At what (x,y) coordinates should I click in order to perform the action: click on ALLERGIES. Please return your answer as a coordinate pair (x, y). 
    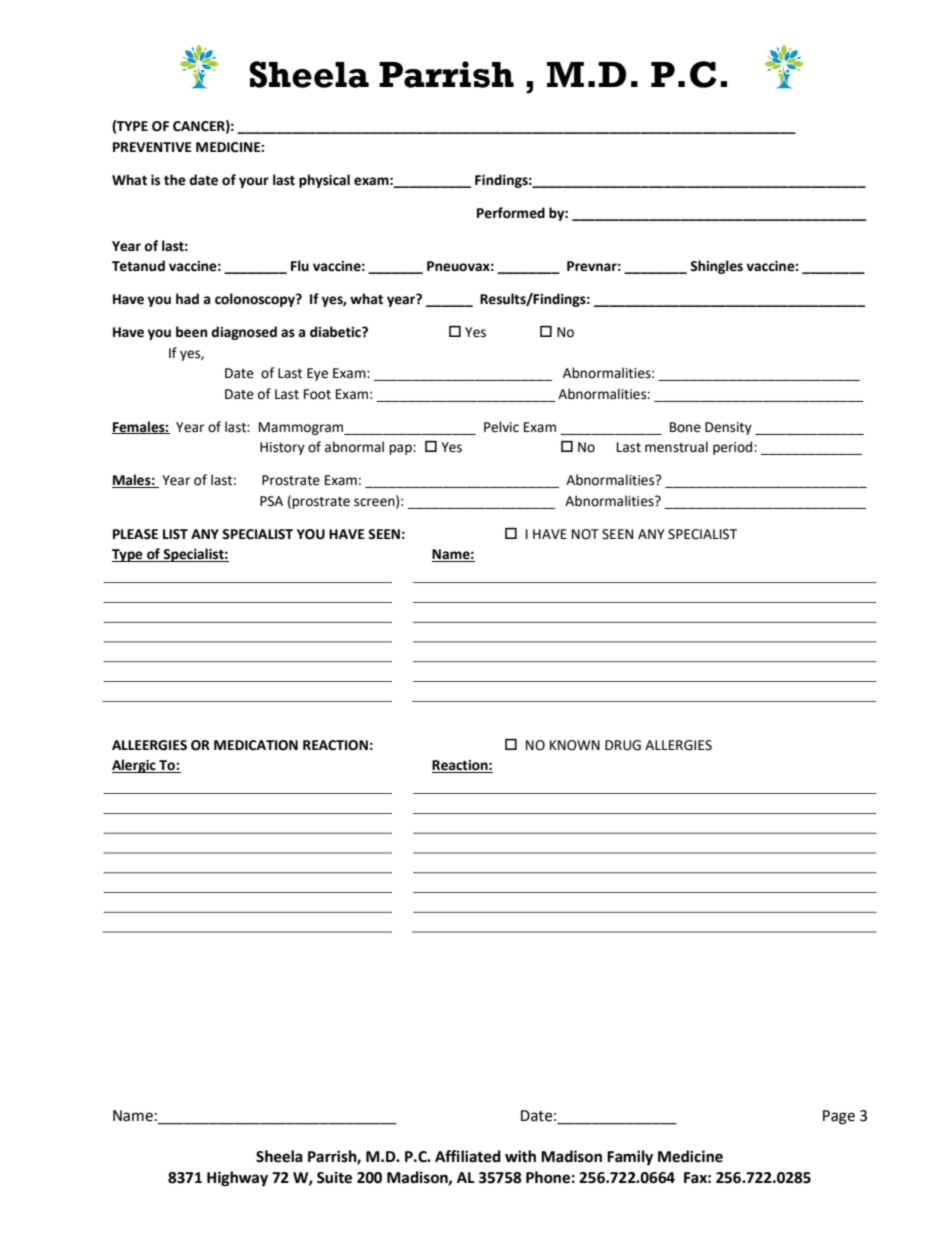
    Looking at the image, I should click on (678, 745).
